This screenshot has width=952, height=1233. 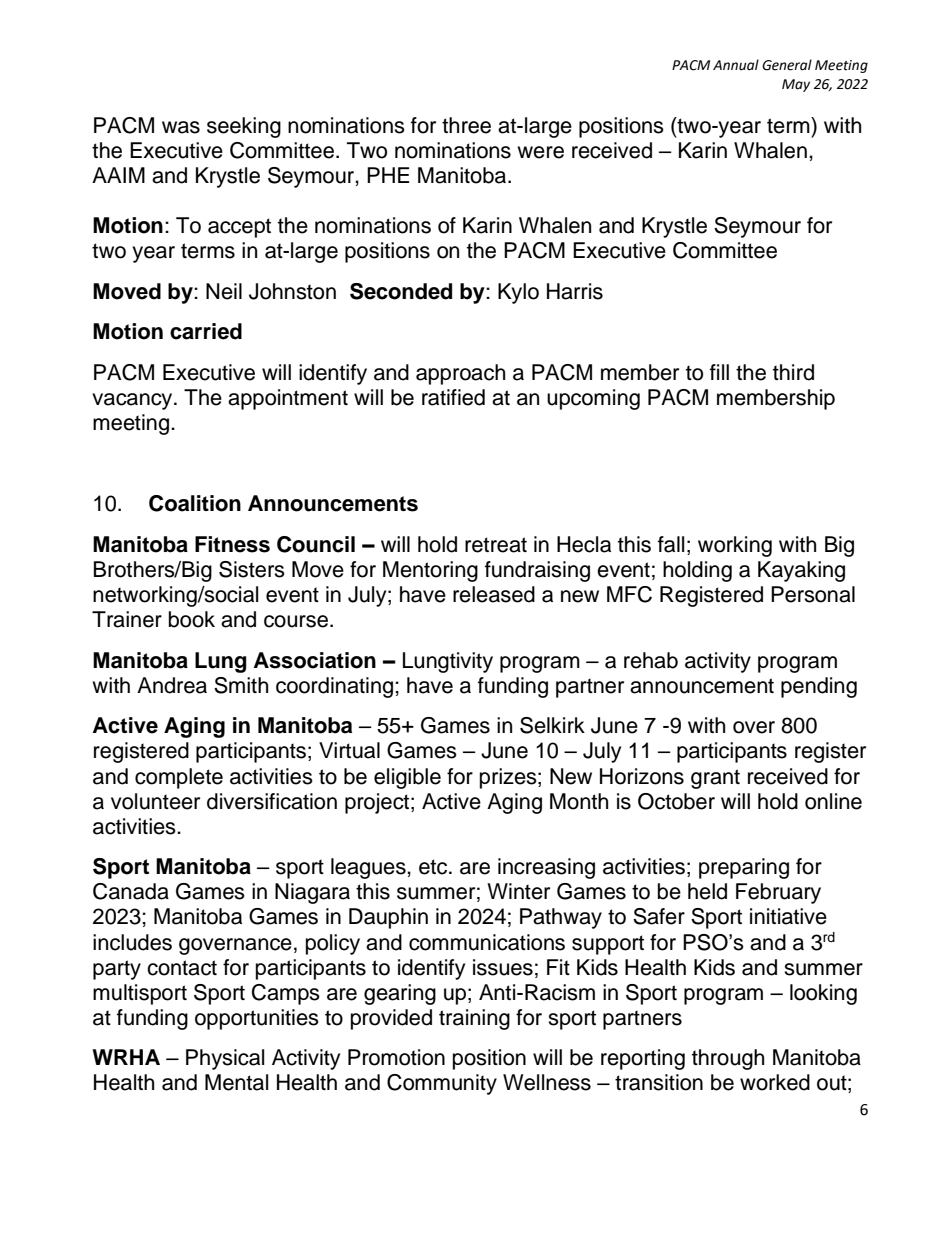 What do you see at coordinates (728, 1059) in the screenshot?
I see `through` at bounding box center [728, 1059].
